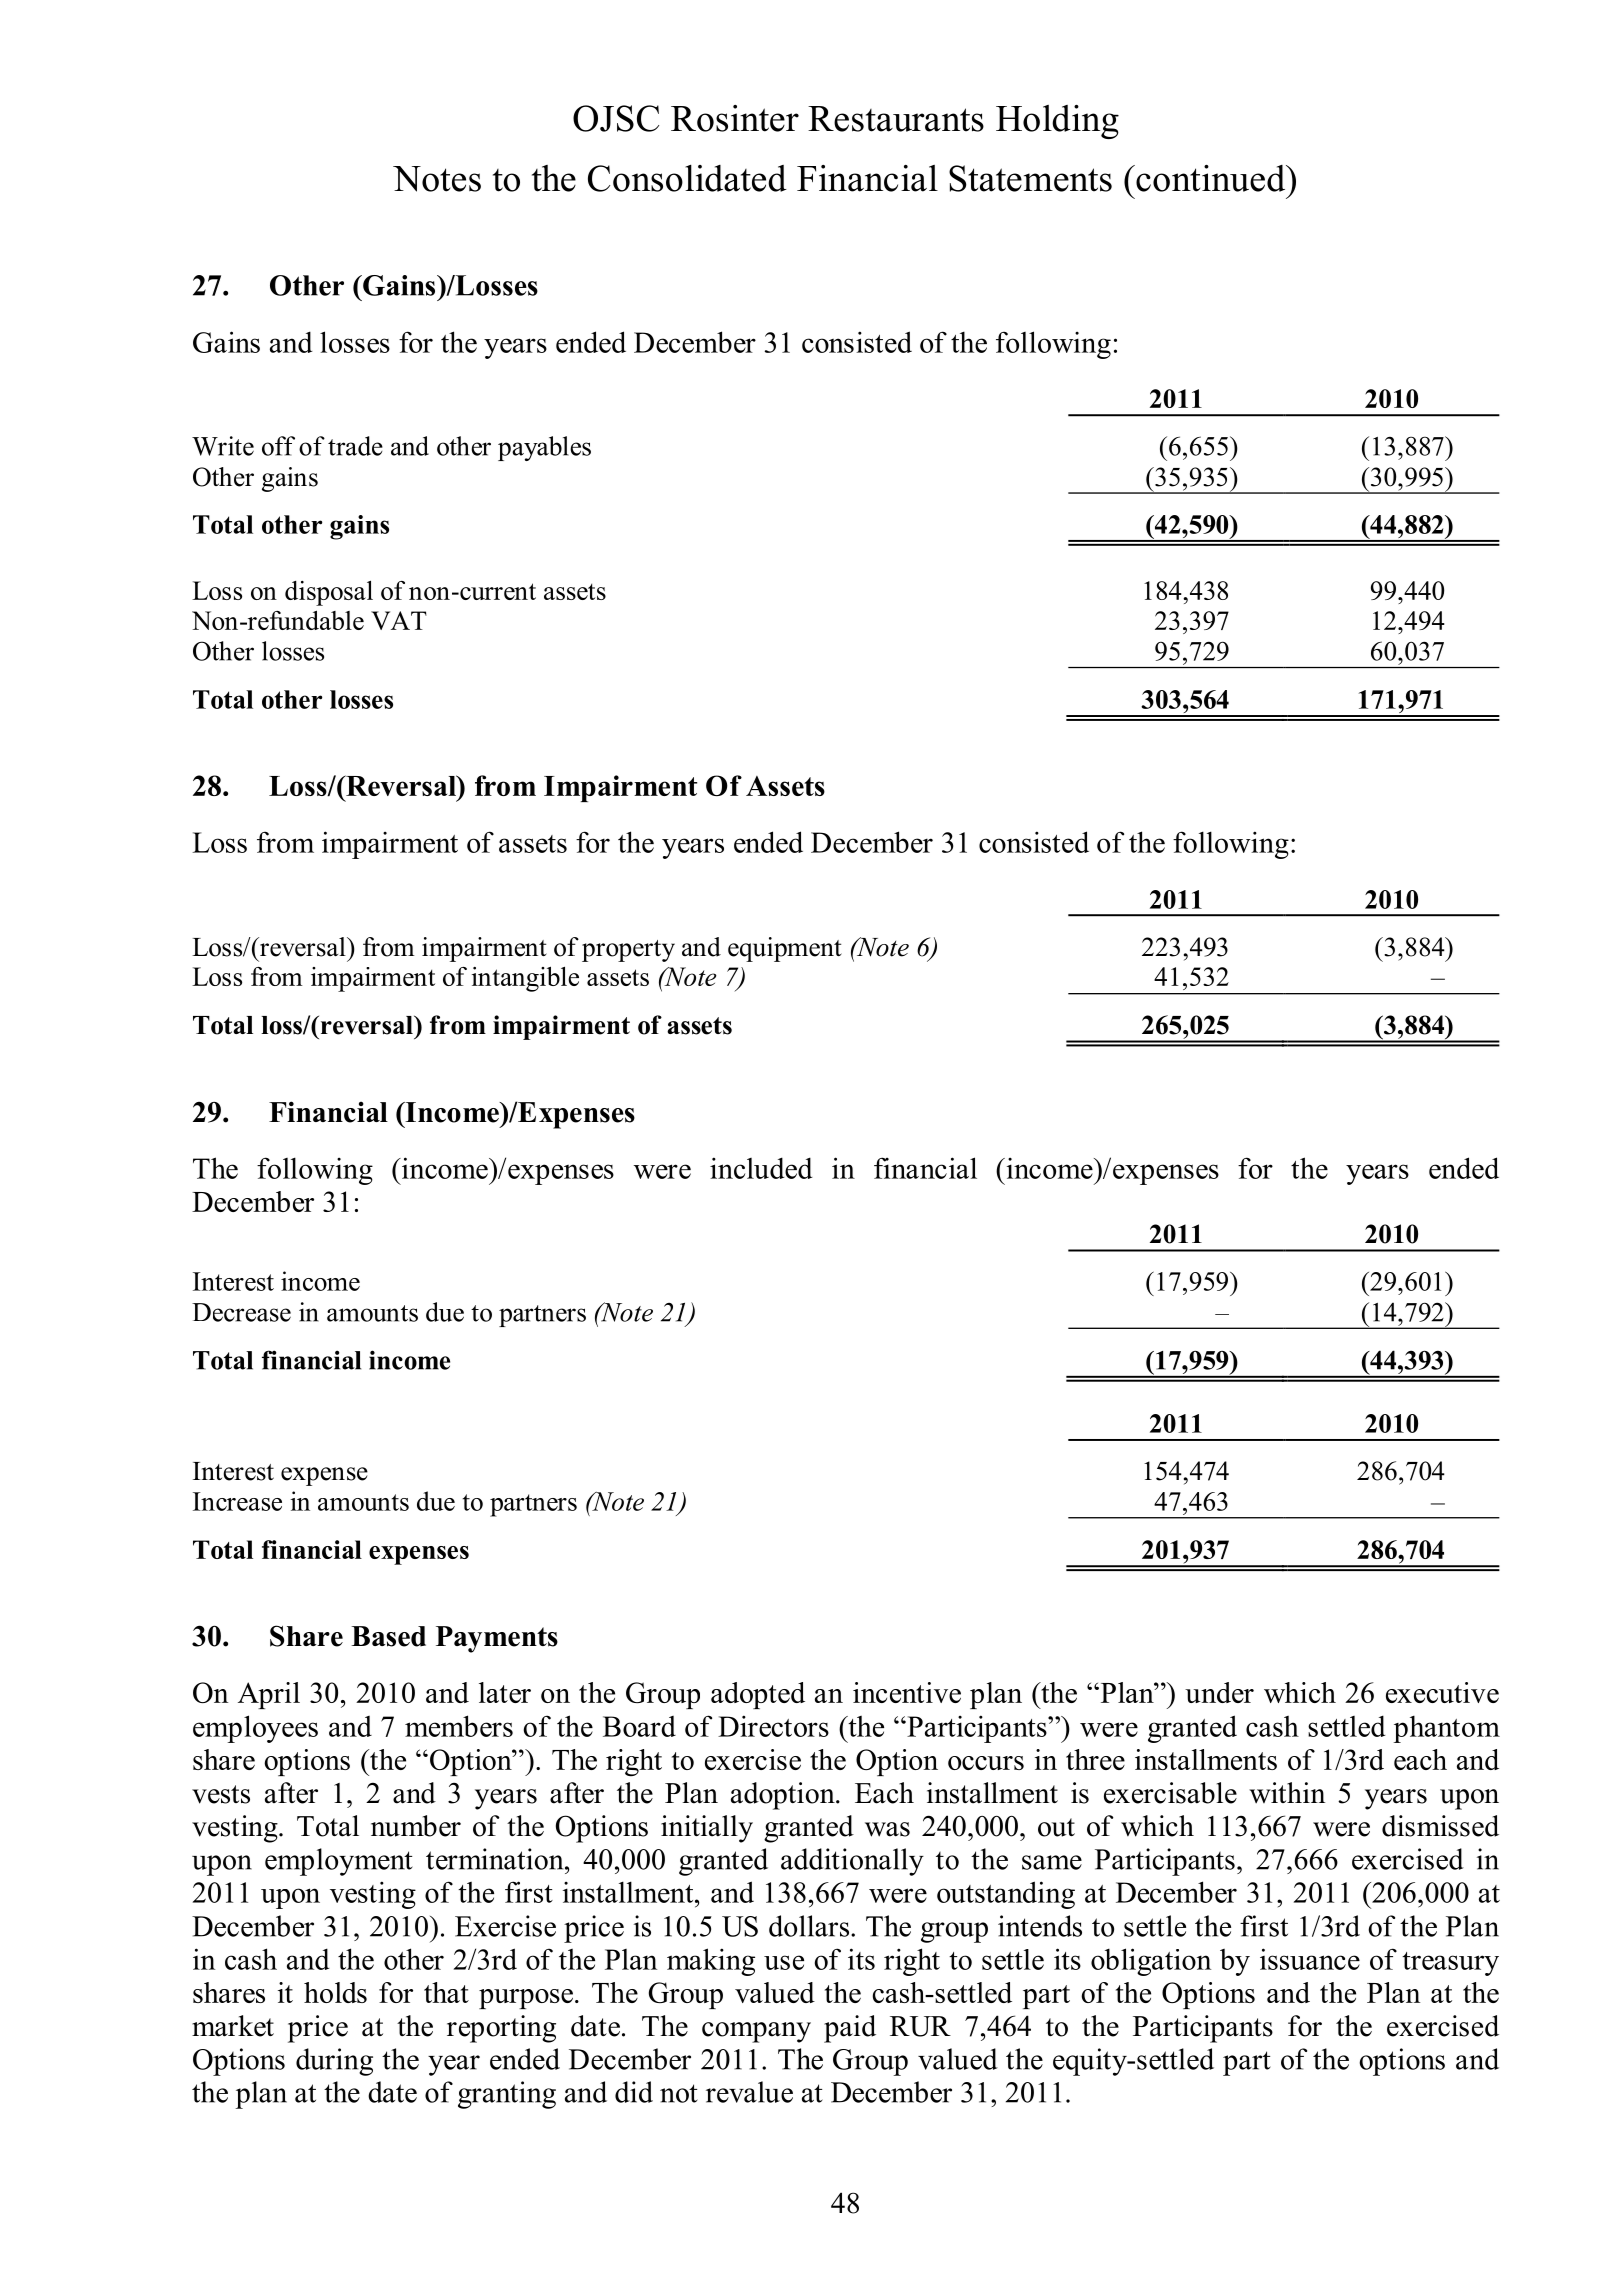 This image has width=1614, height=2284. I want to click on continued, so click(1211, 178).
